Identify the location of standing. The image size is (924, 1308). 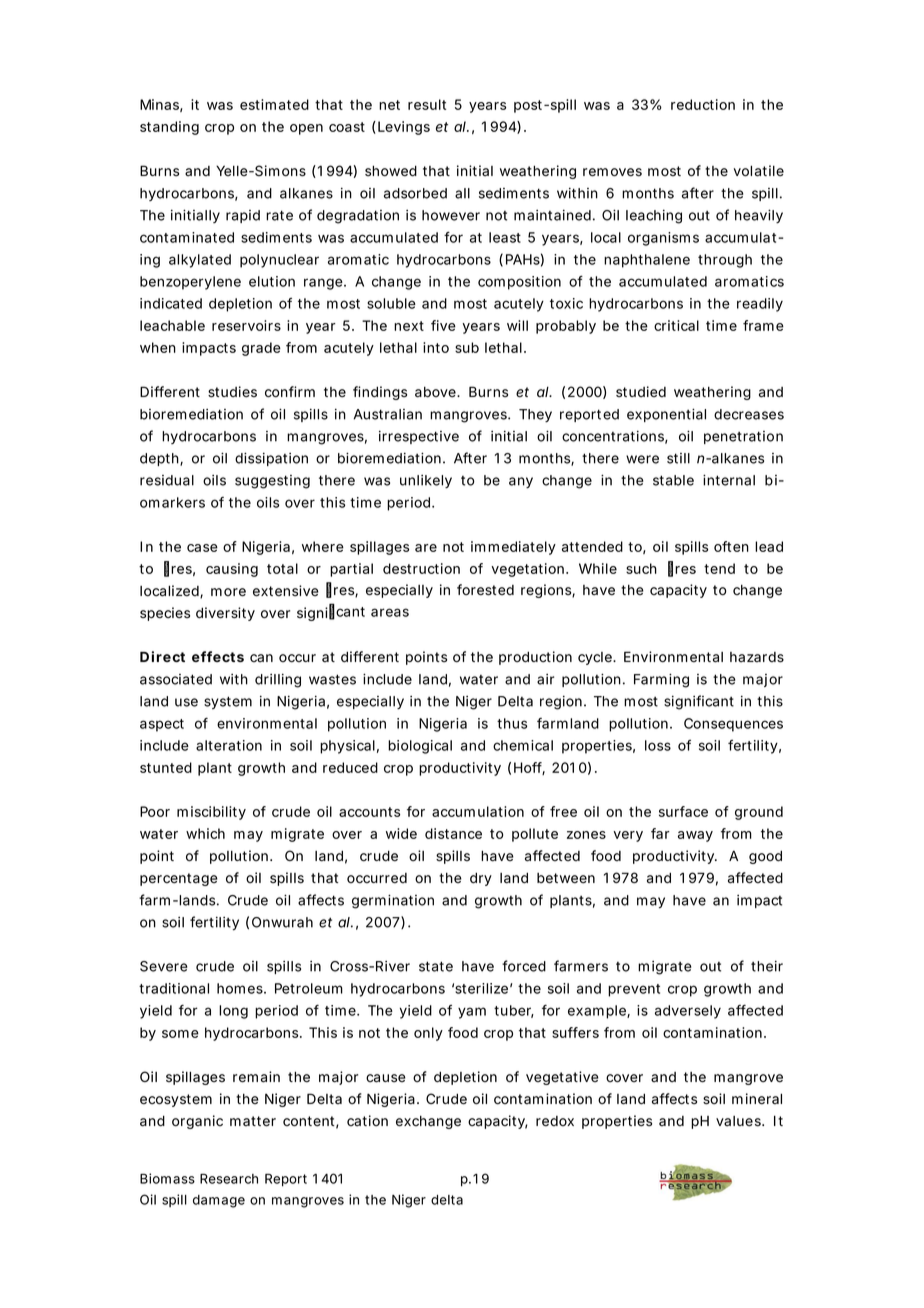
(169, 128).
